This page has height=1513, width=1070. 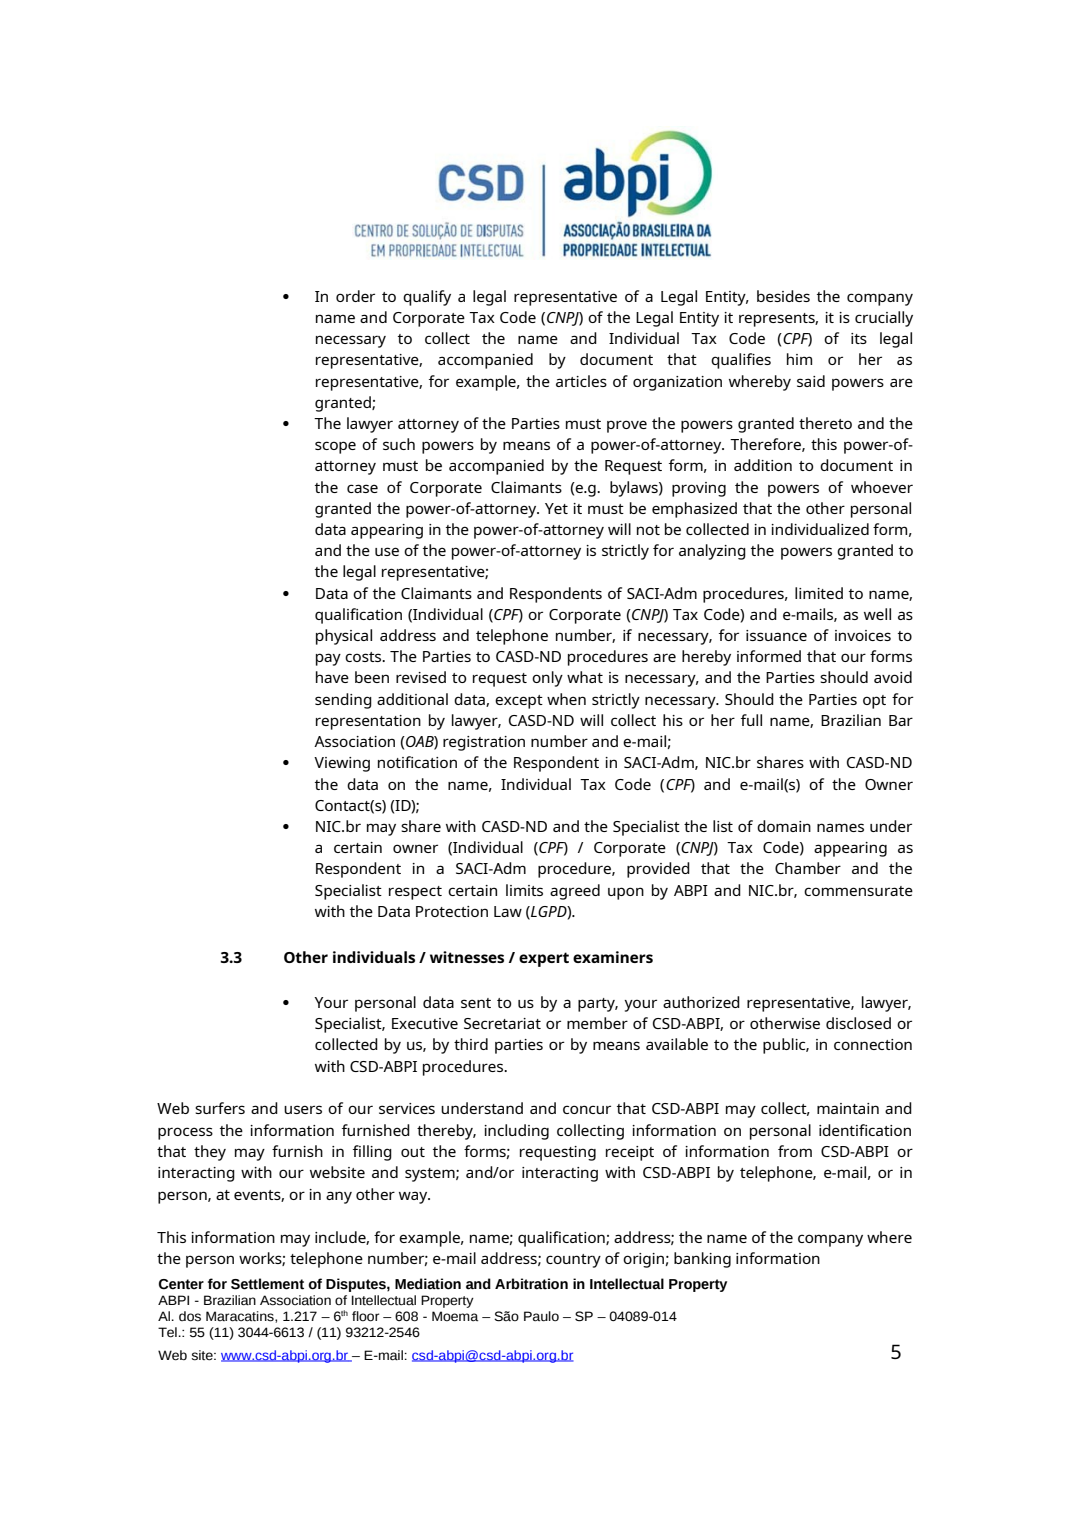 I want to click on registration, so click(x=484, y=743).
